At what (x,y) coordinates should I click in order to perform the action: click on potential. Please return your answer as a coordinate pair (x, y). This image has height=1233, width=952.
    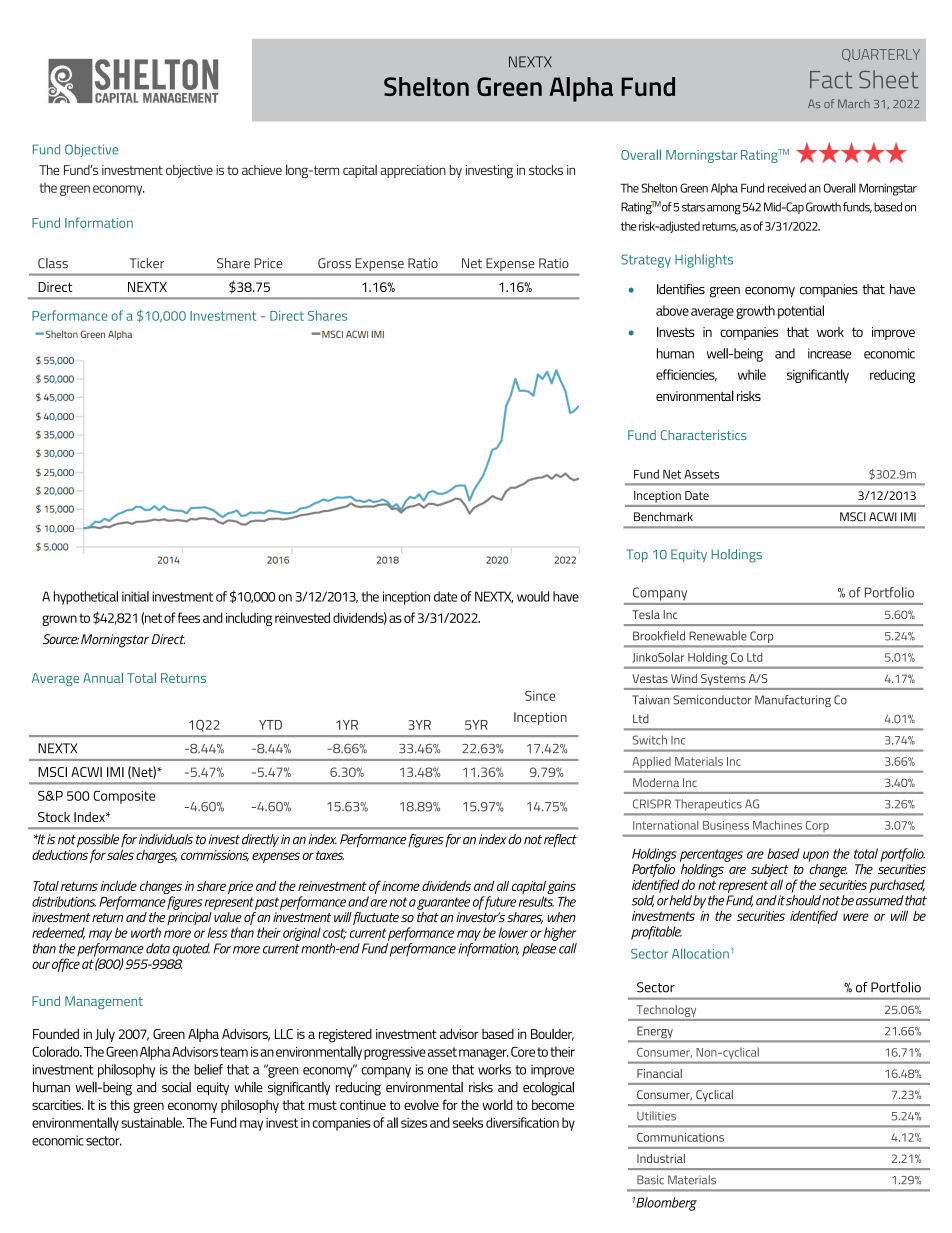
    Looking at the image, I should click on (801, 312).
